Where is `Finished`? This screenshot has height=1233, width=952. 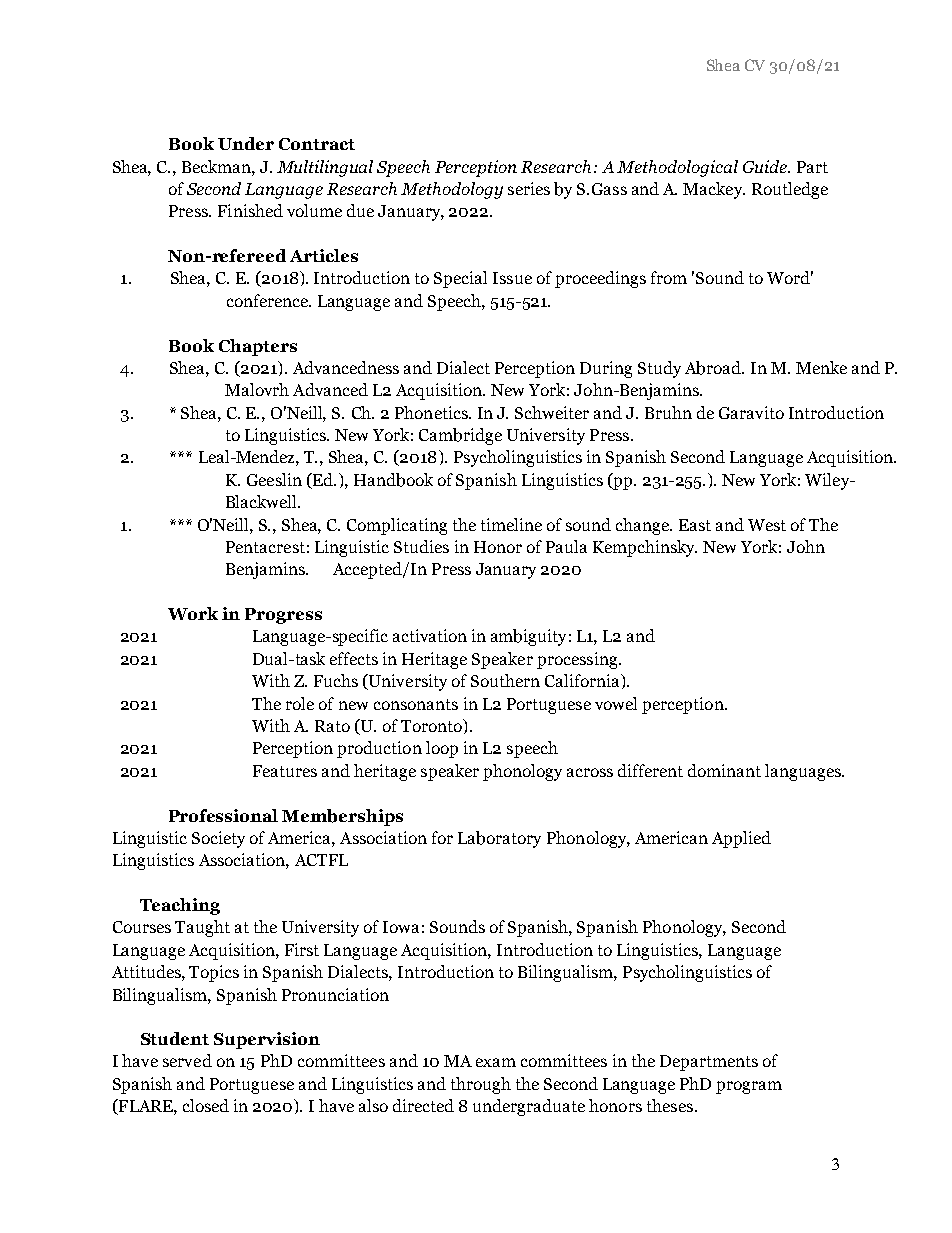 Finished is located at coordinates (250, 210).
